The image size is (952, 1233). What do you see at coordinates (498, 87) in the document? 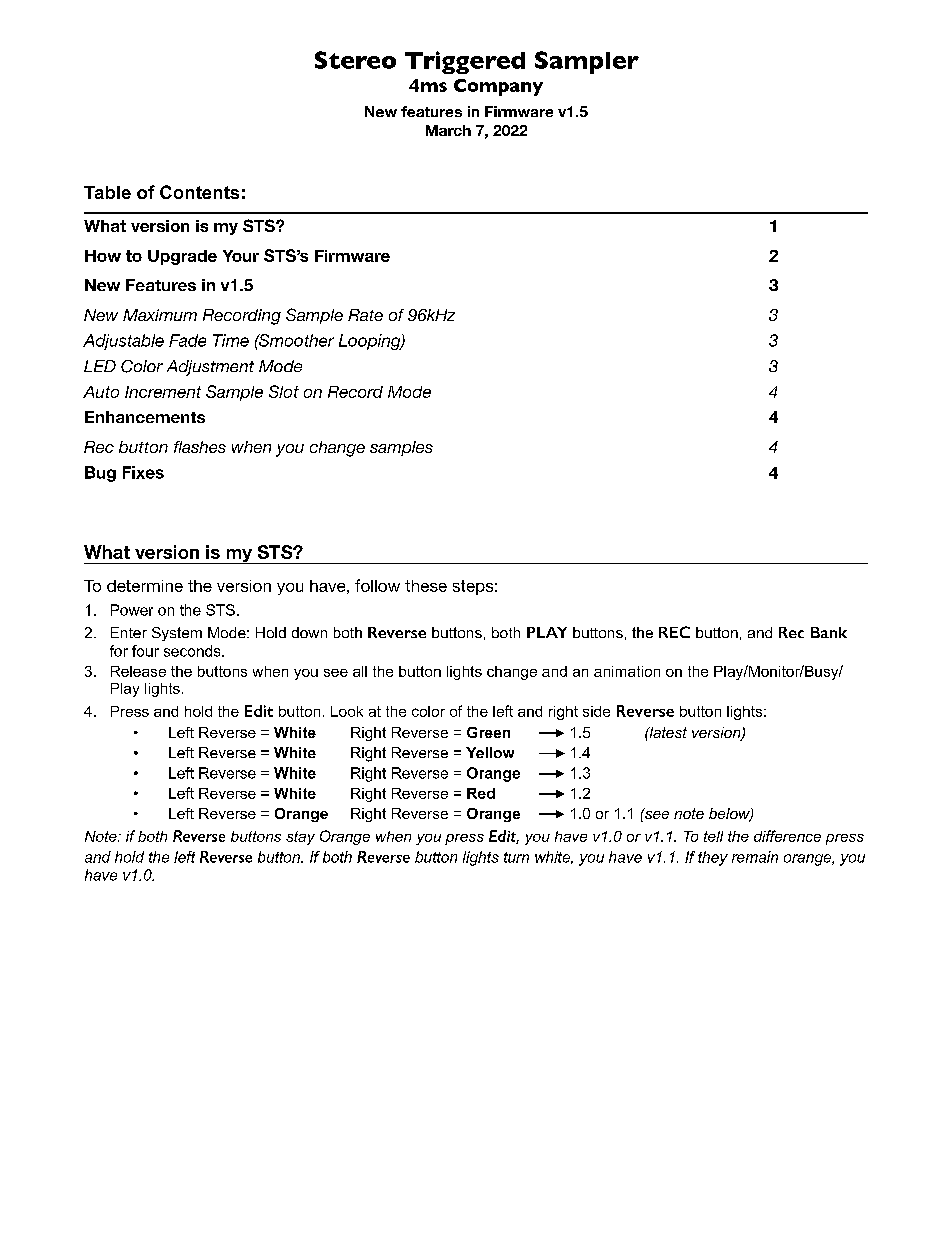
I see `Company` at bounding box center [498, 87].
